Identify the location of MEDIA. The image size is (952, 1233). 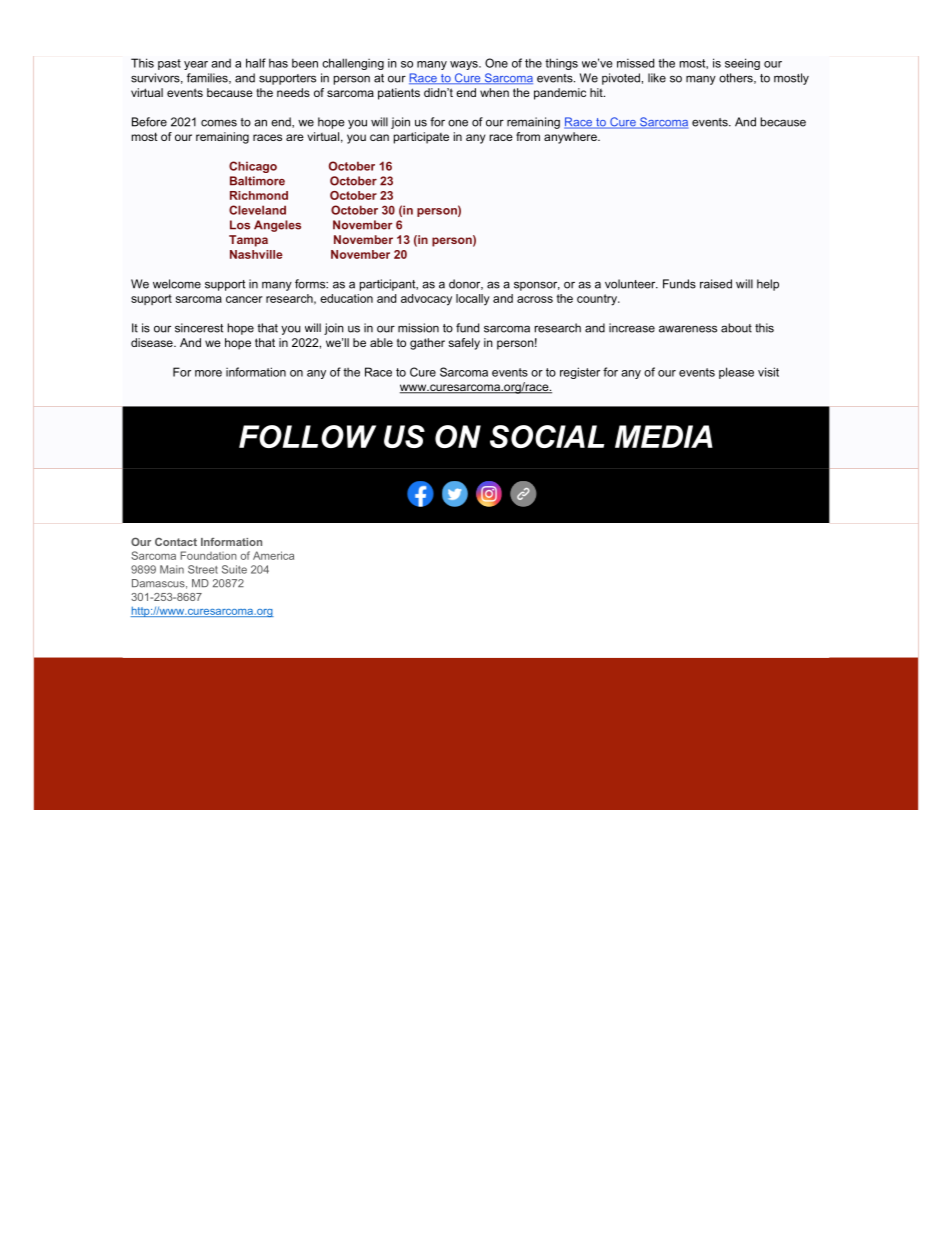
(664, 436).
